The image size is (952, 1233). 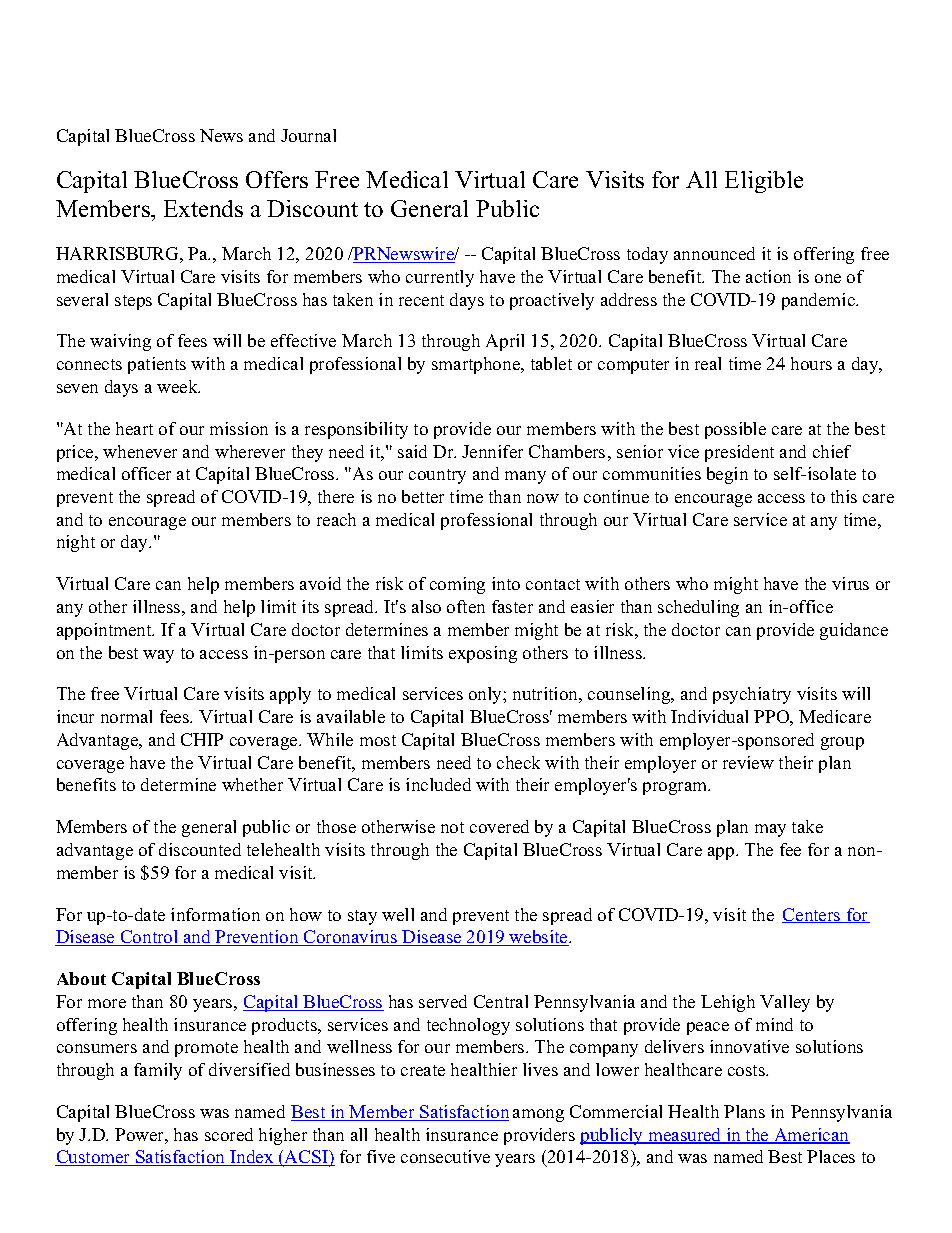 What do you see at coordinates (752, 695) in the image?
I see `psychiatry` at bounding box center [752, 695].
